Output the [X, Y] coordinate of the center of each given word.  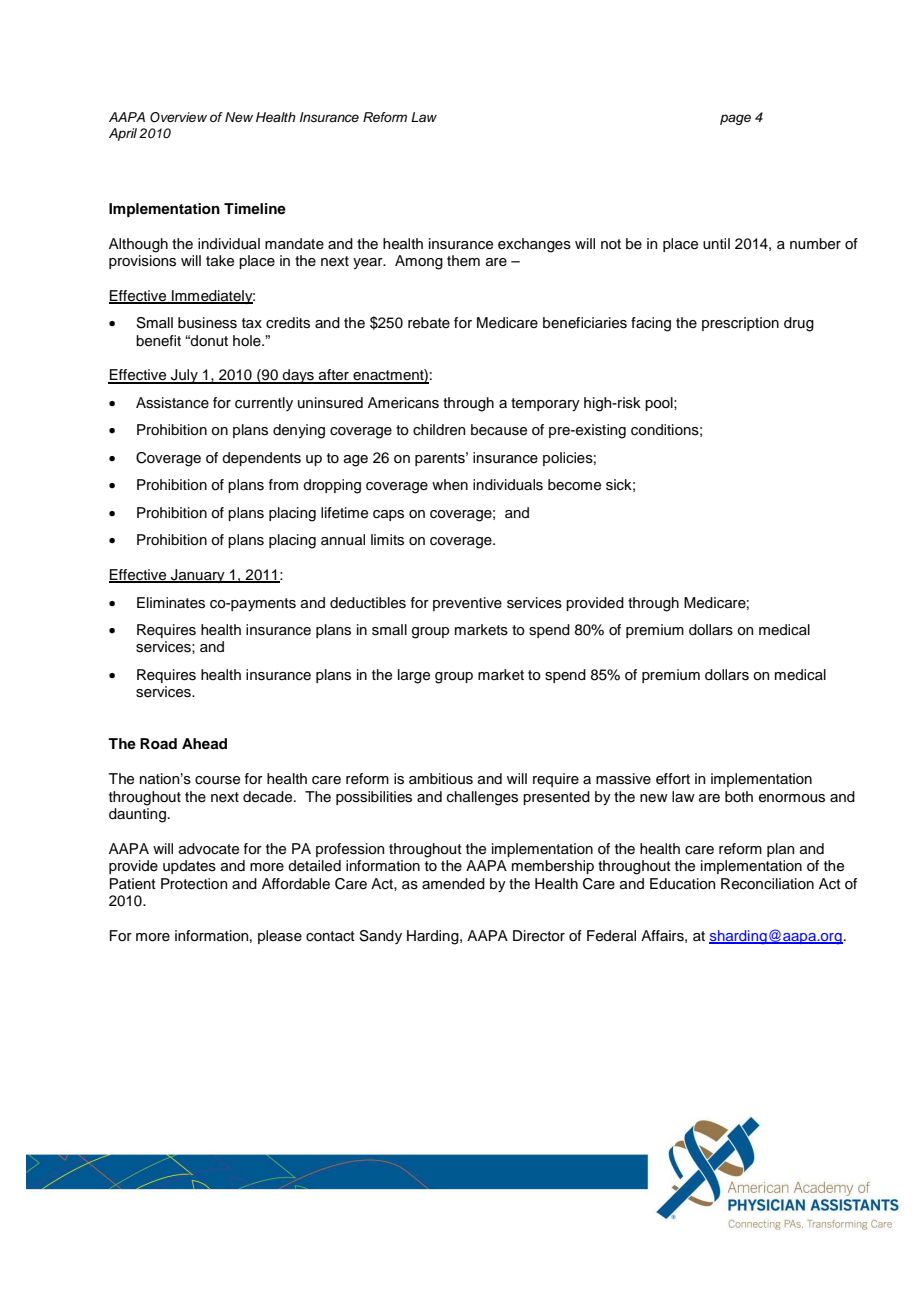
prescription [740, 324]
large [414, 676]
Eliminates [171, 603]
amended [453, 884]
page [735, 119]
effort [673, 779]
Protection [194, 884]
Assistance [172, 403]
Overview [178, 117]
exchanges [534, 245]
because [499, 430]
